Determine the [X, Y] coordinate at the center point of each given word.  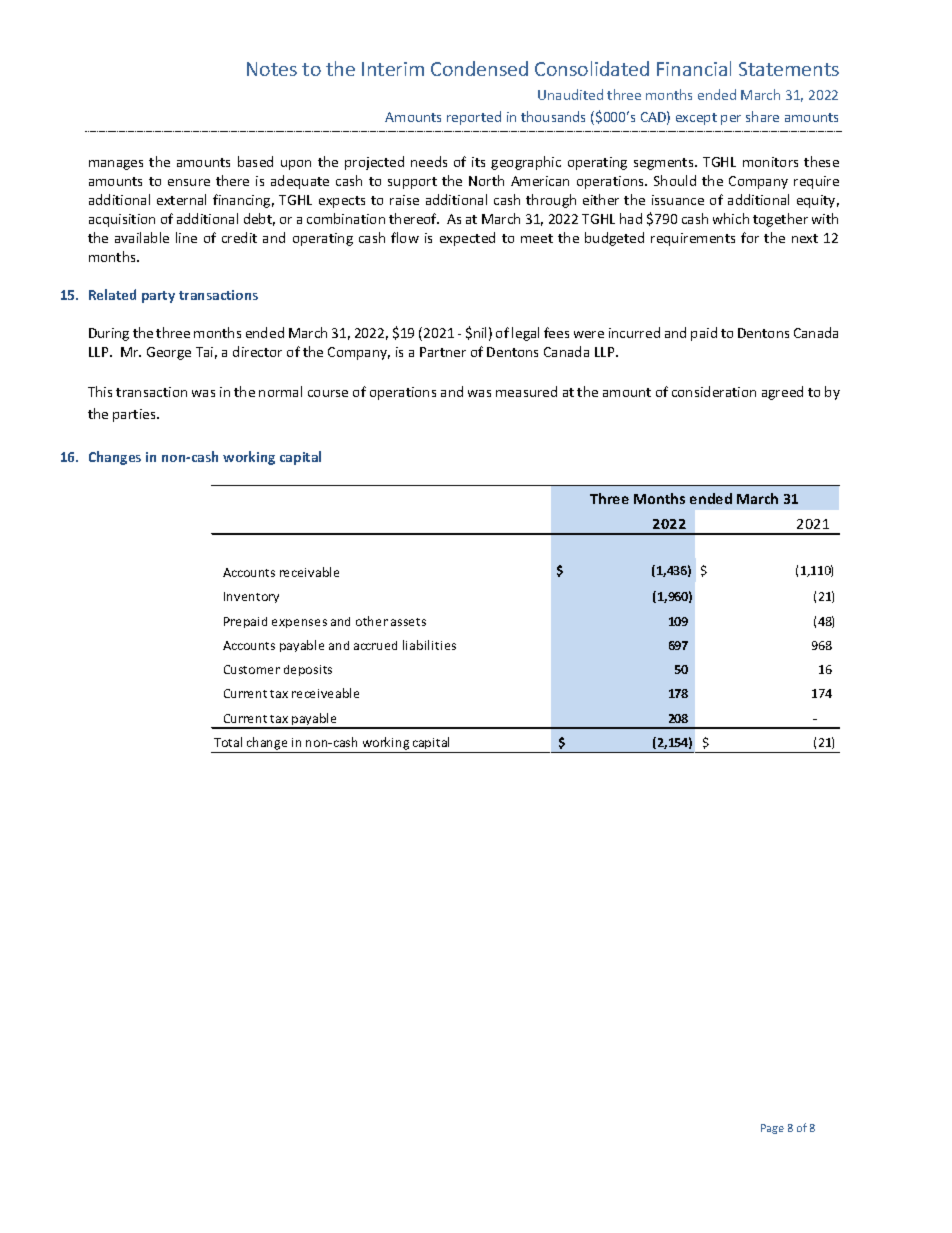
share [762, 116]
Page [772, 1129]
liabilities [429, 645]
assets [408, 622]
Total [228, 742]
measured [526, 391]
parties [135, 415]
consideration [714, 391]
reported [474, 118]
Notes [272, 69]
